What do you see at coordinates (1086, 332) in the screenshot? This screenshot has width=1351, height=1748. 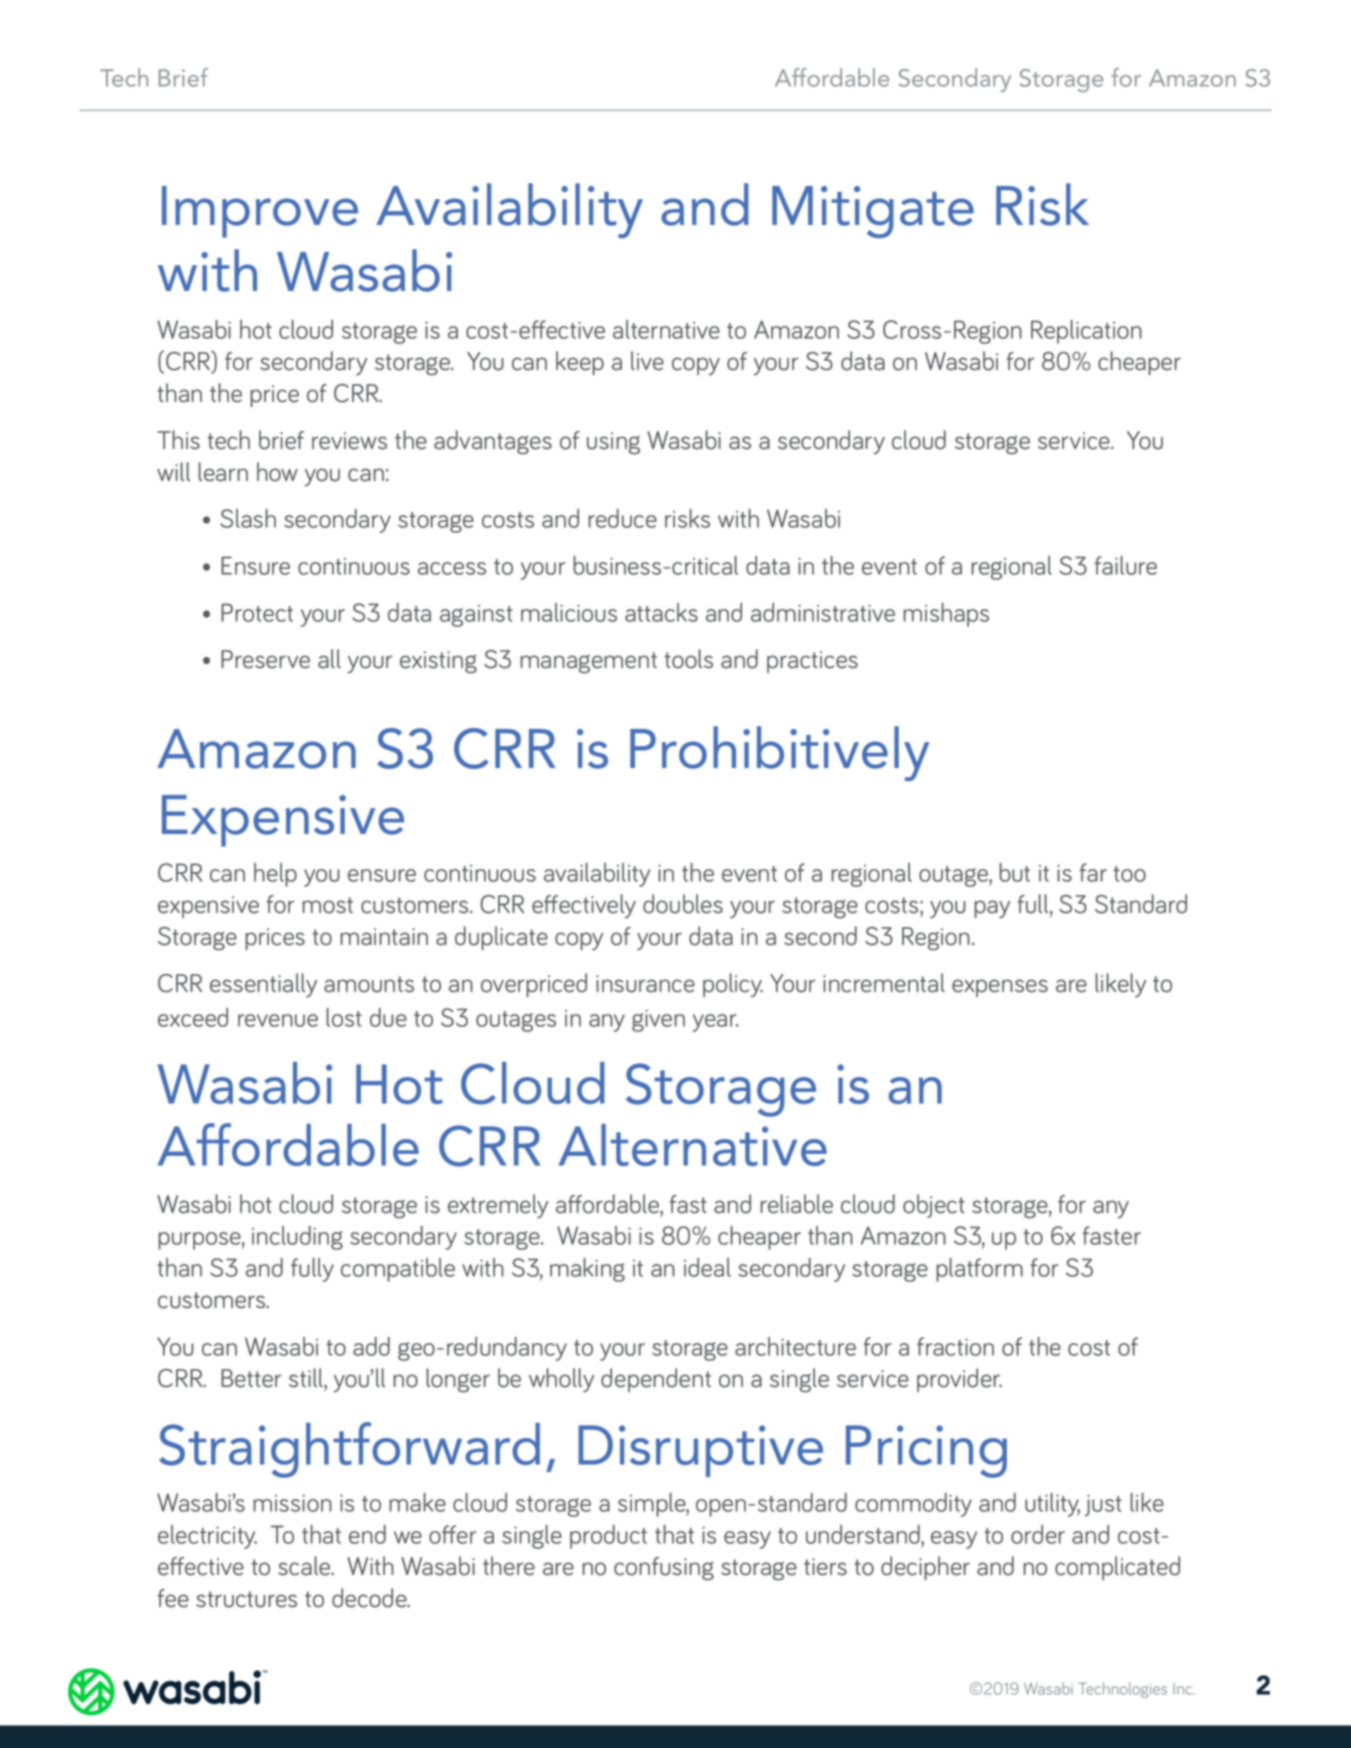 I see `Replication` at bounding box center [1086, 332].
